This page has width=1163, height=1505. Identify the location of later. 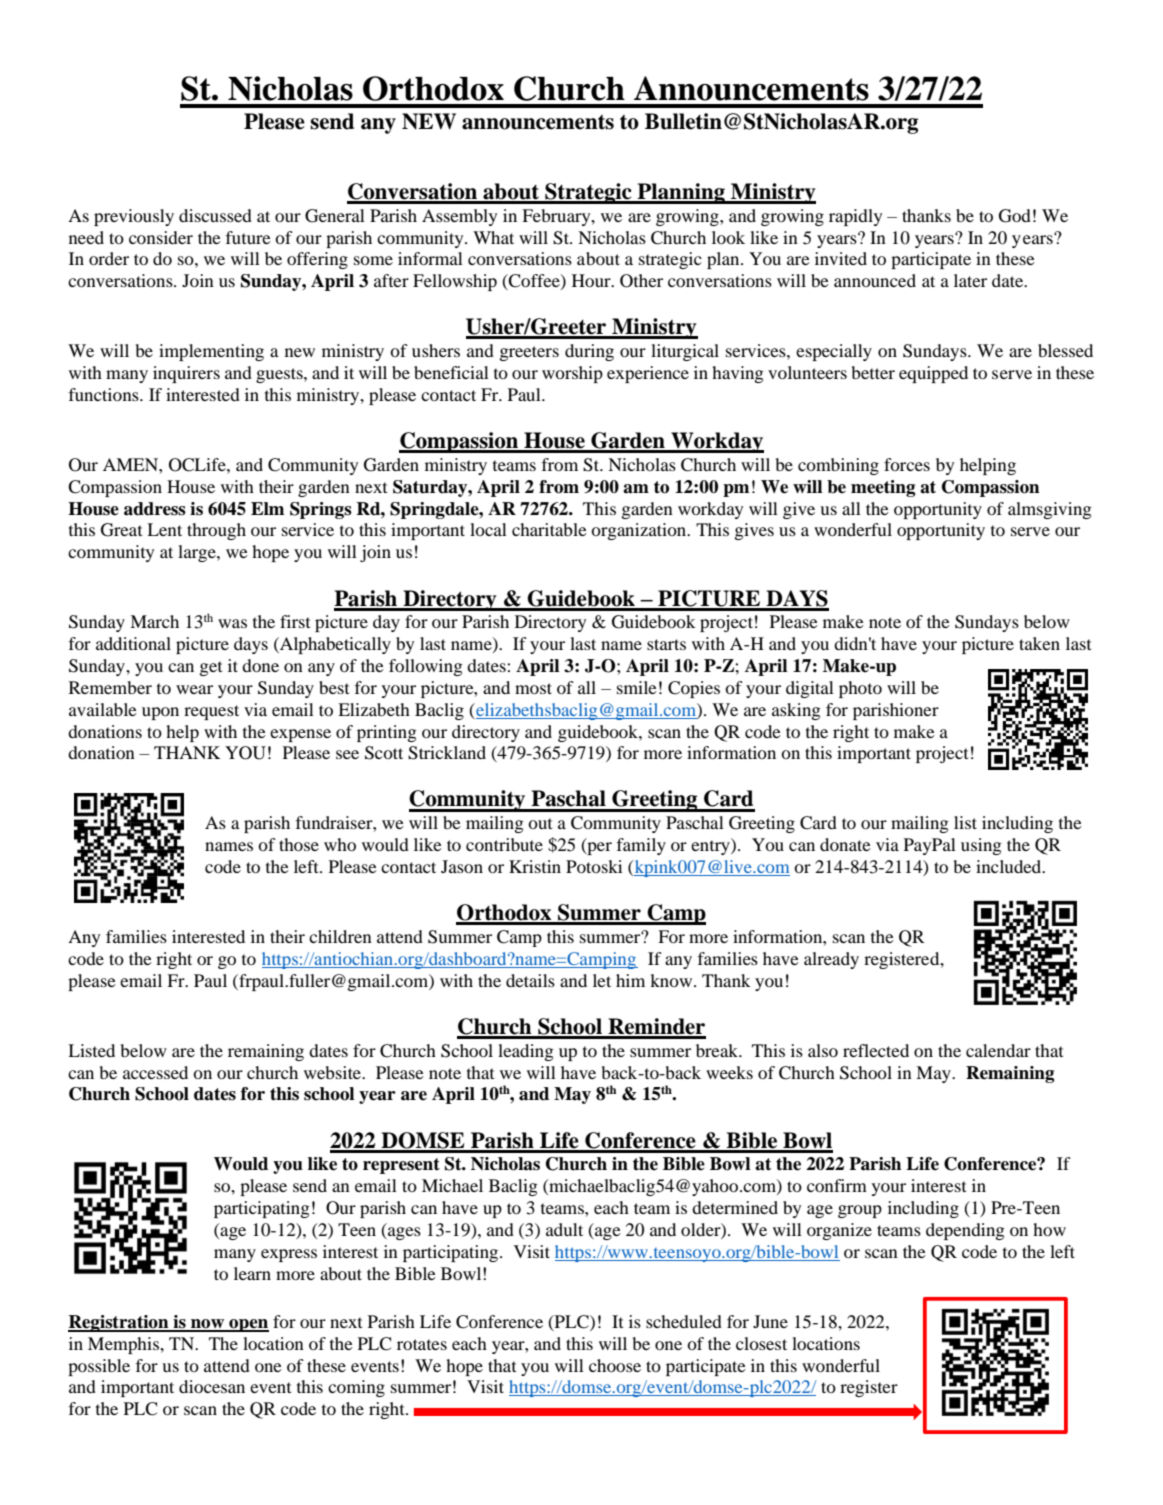
(970, 280).
